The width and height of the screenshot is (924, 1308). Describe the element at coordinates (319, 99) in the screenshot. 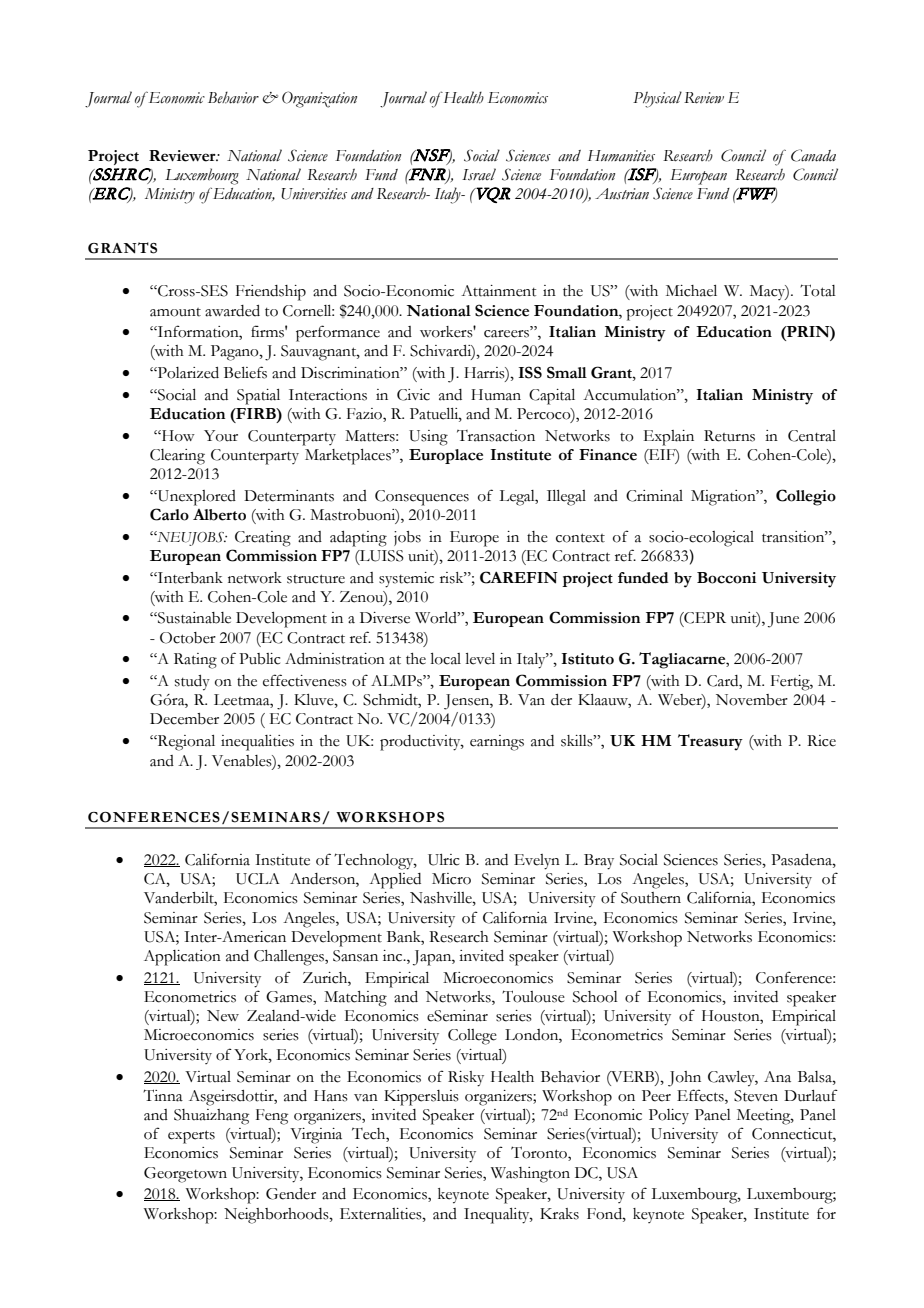

I see `Organization` at that location.
